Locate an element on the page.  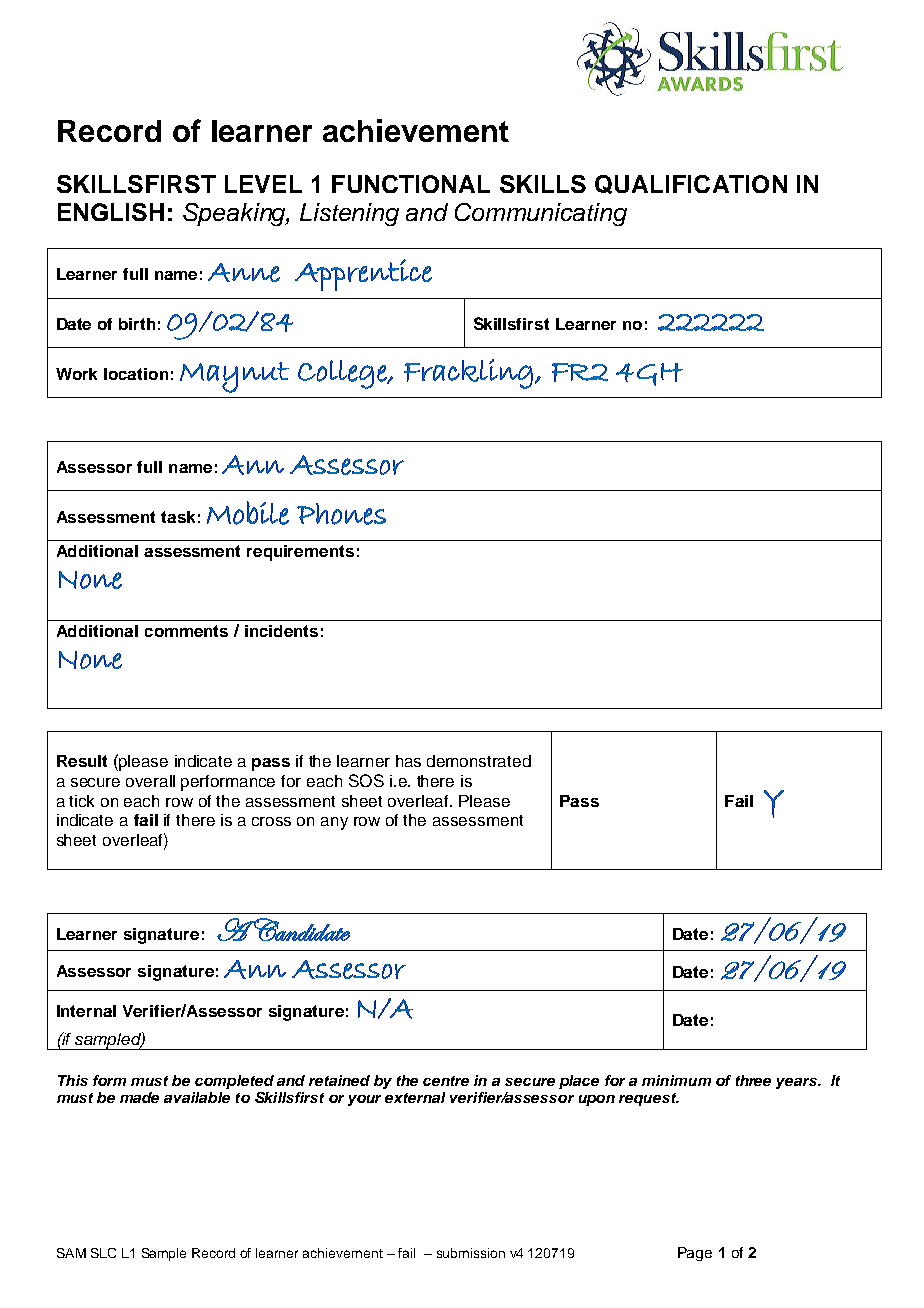
SLC is located at coordinates (103, 1253).
